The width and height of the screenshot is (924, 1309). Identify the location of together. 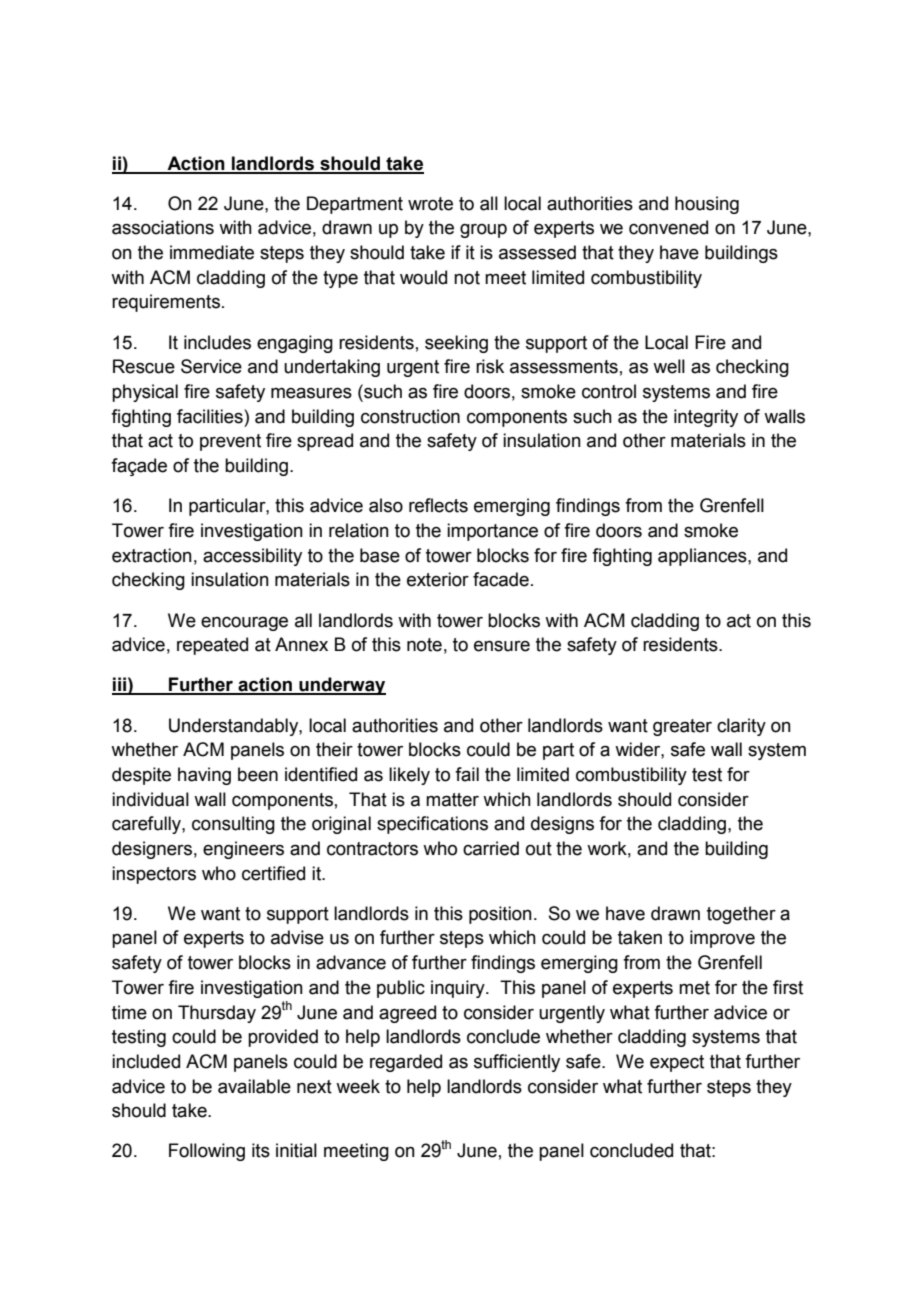
(741, 915).
